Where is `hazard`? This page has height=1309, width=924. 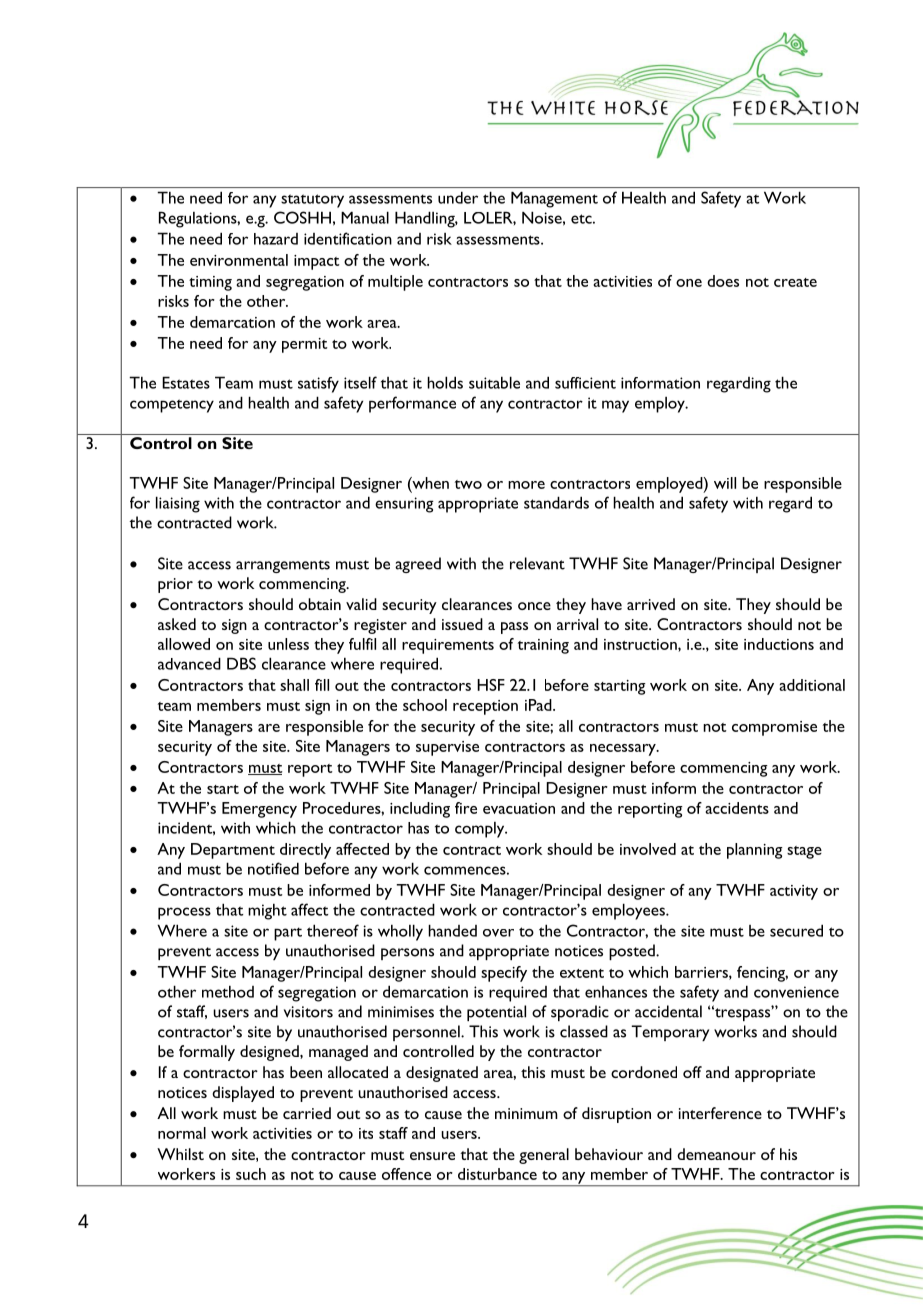
hazard is located at coordinates (276, 239).
